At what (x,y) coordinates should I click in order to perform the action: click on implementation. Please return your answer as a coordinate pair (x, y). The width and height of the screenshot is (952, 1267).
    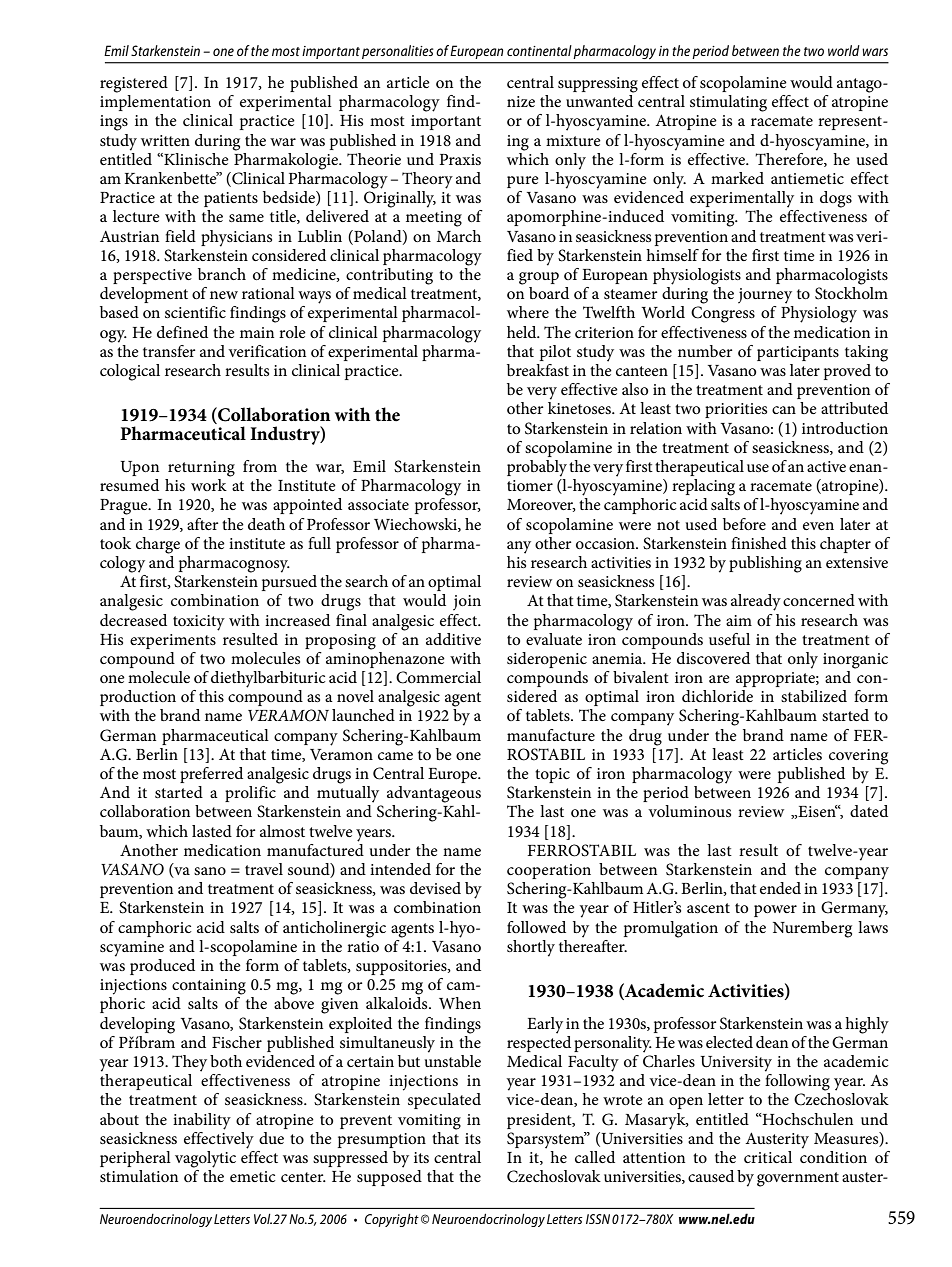
    Looking at the image, I should click on (155, 103).
